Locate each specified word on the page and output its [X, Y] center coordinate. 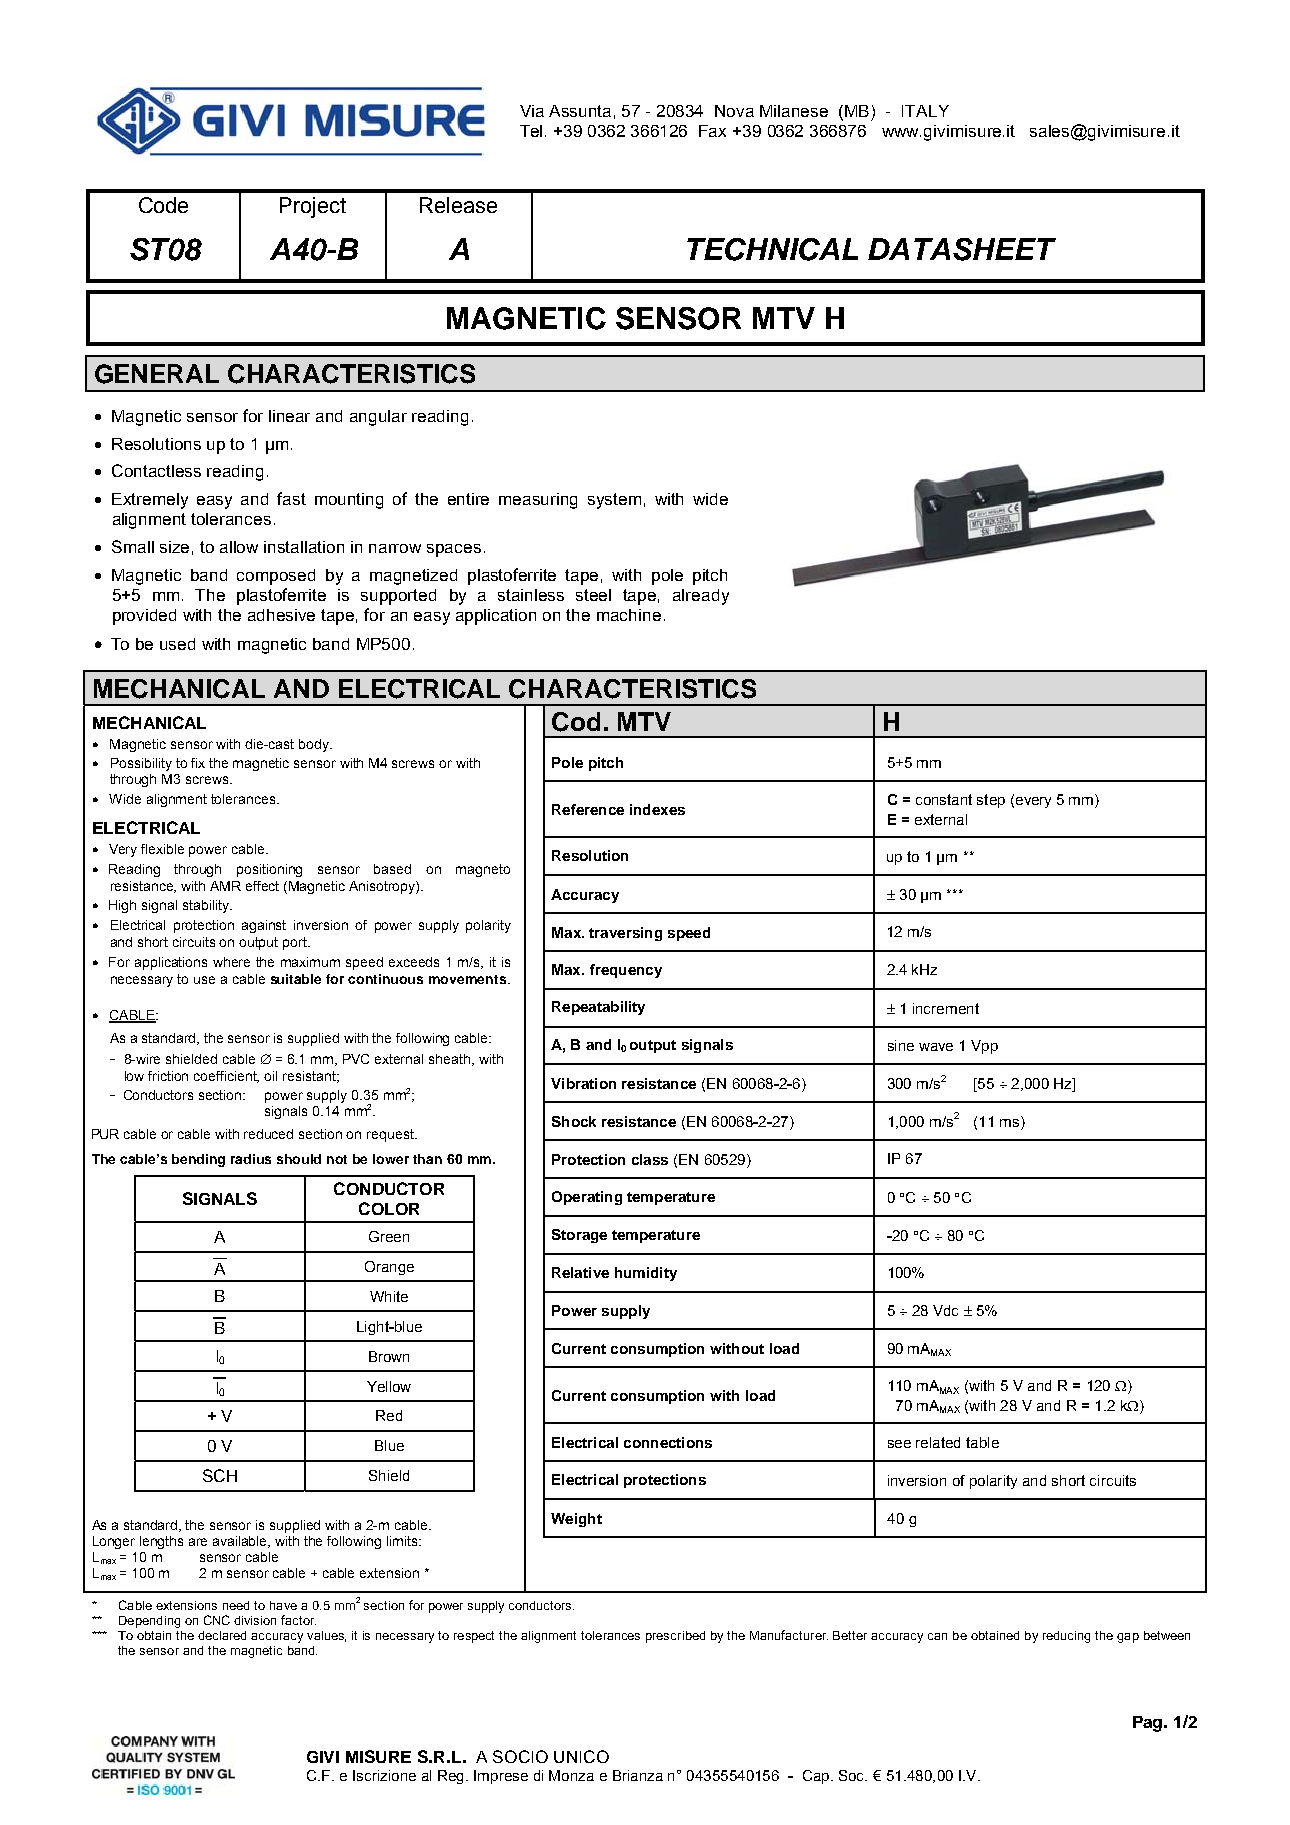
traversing [625, 934]
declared [222, 1635]
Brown [389, 1356]
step [991, 801]
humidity [646, 1274]
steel [593, 595]
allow [239, 547]
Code [163, 205]
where [231, 962]
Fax [712, 131]
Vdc [945, 1310]
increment [946, 1008]
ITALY [925, 111]
